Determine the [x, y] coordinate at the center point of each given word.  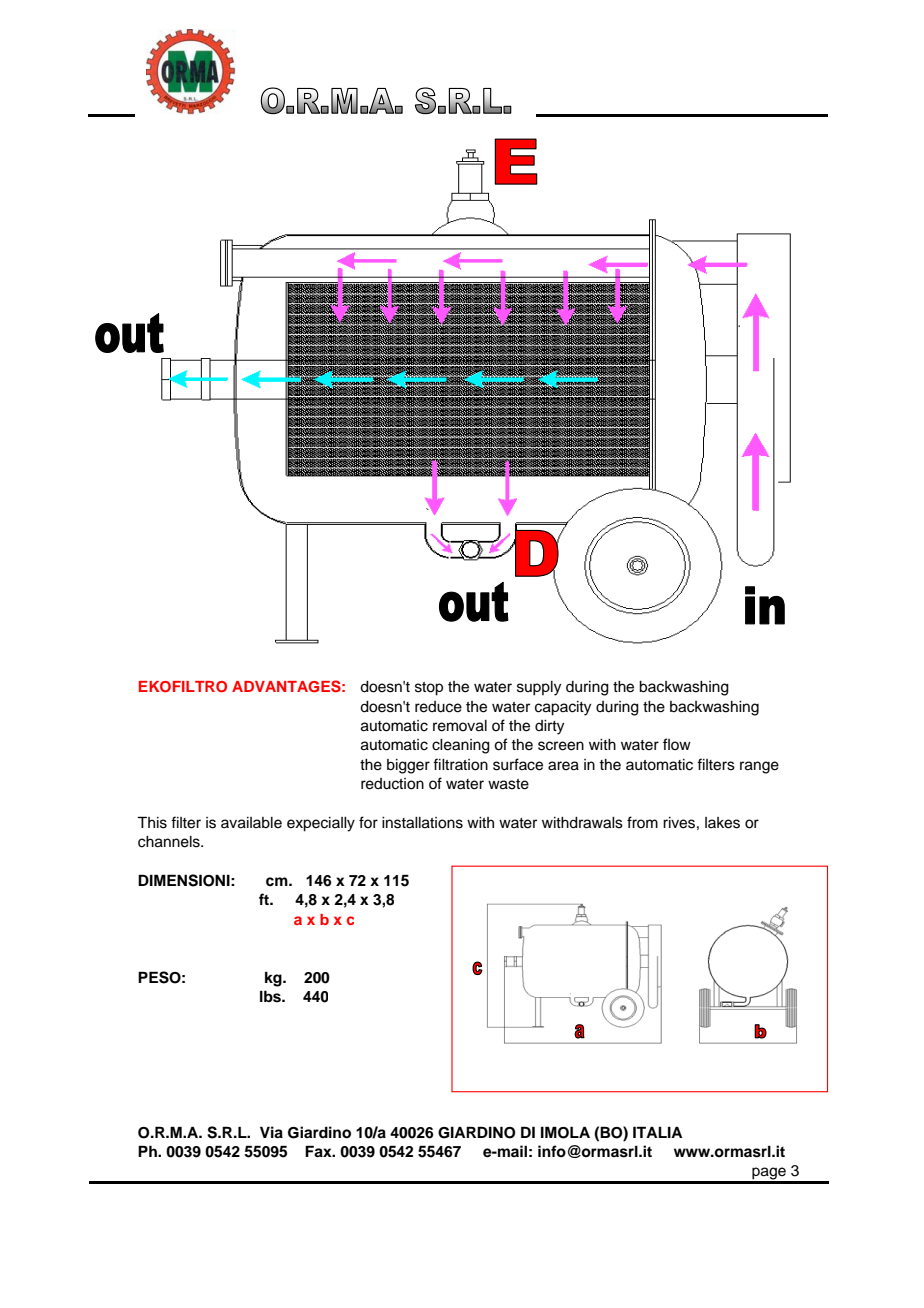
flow [677, 744]
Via [271, 1132]
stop [429, 689]
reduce [438, 707]
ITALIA [658, 1132]
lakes [722, 823]
